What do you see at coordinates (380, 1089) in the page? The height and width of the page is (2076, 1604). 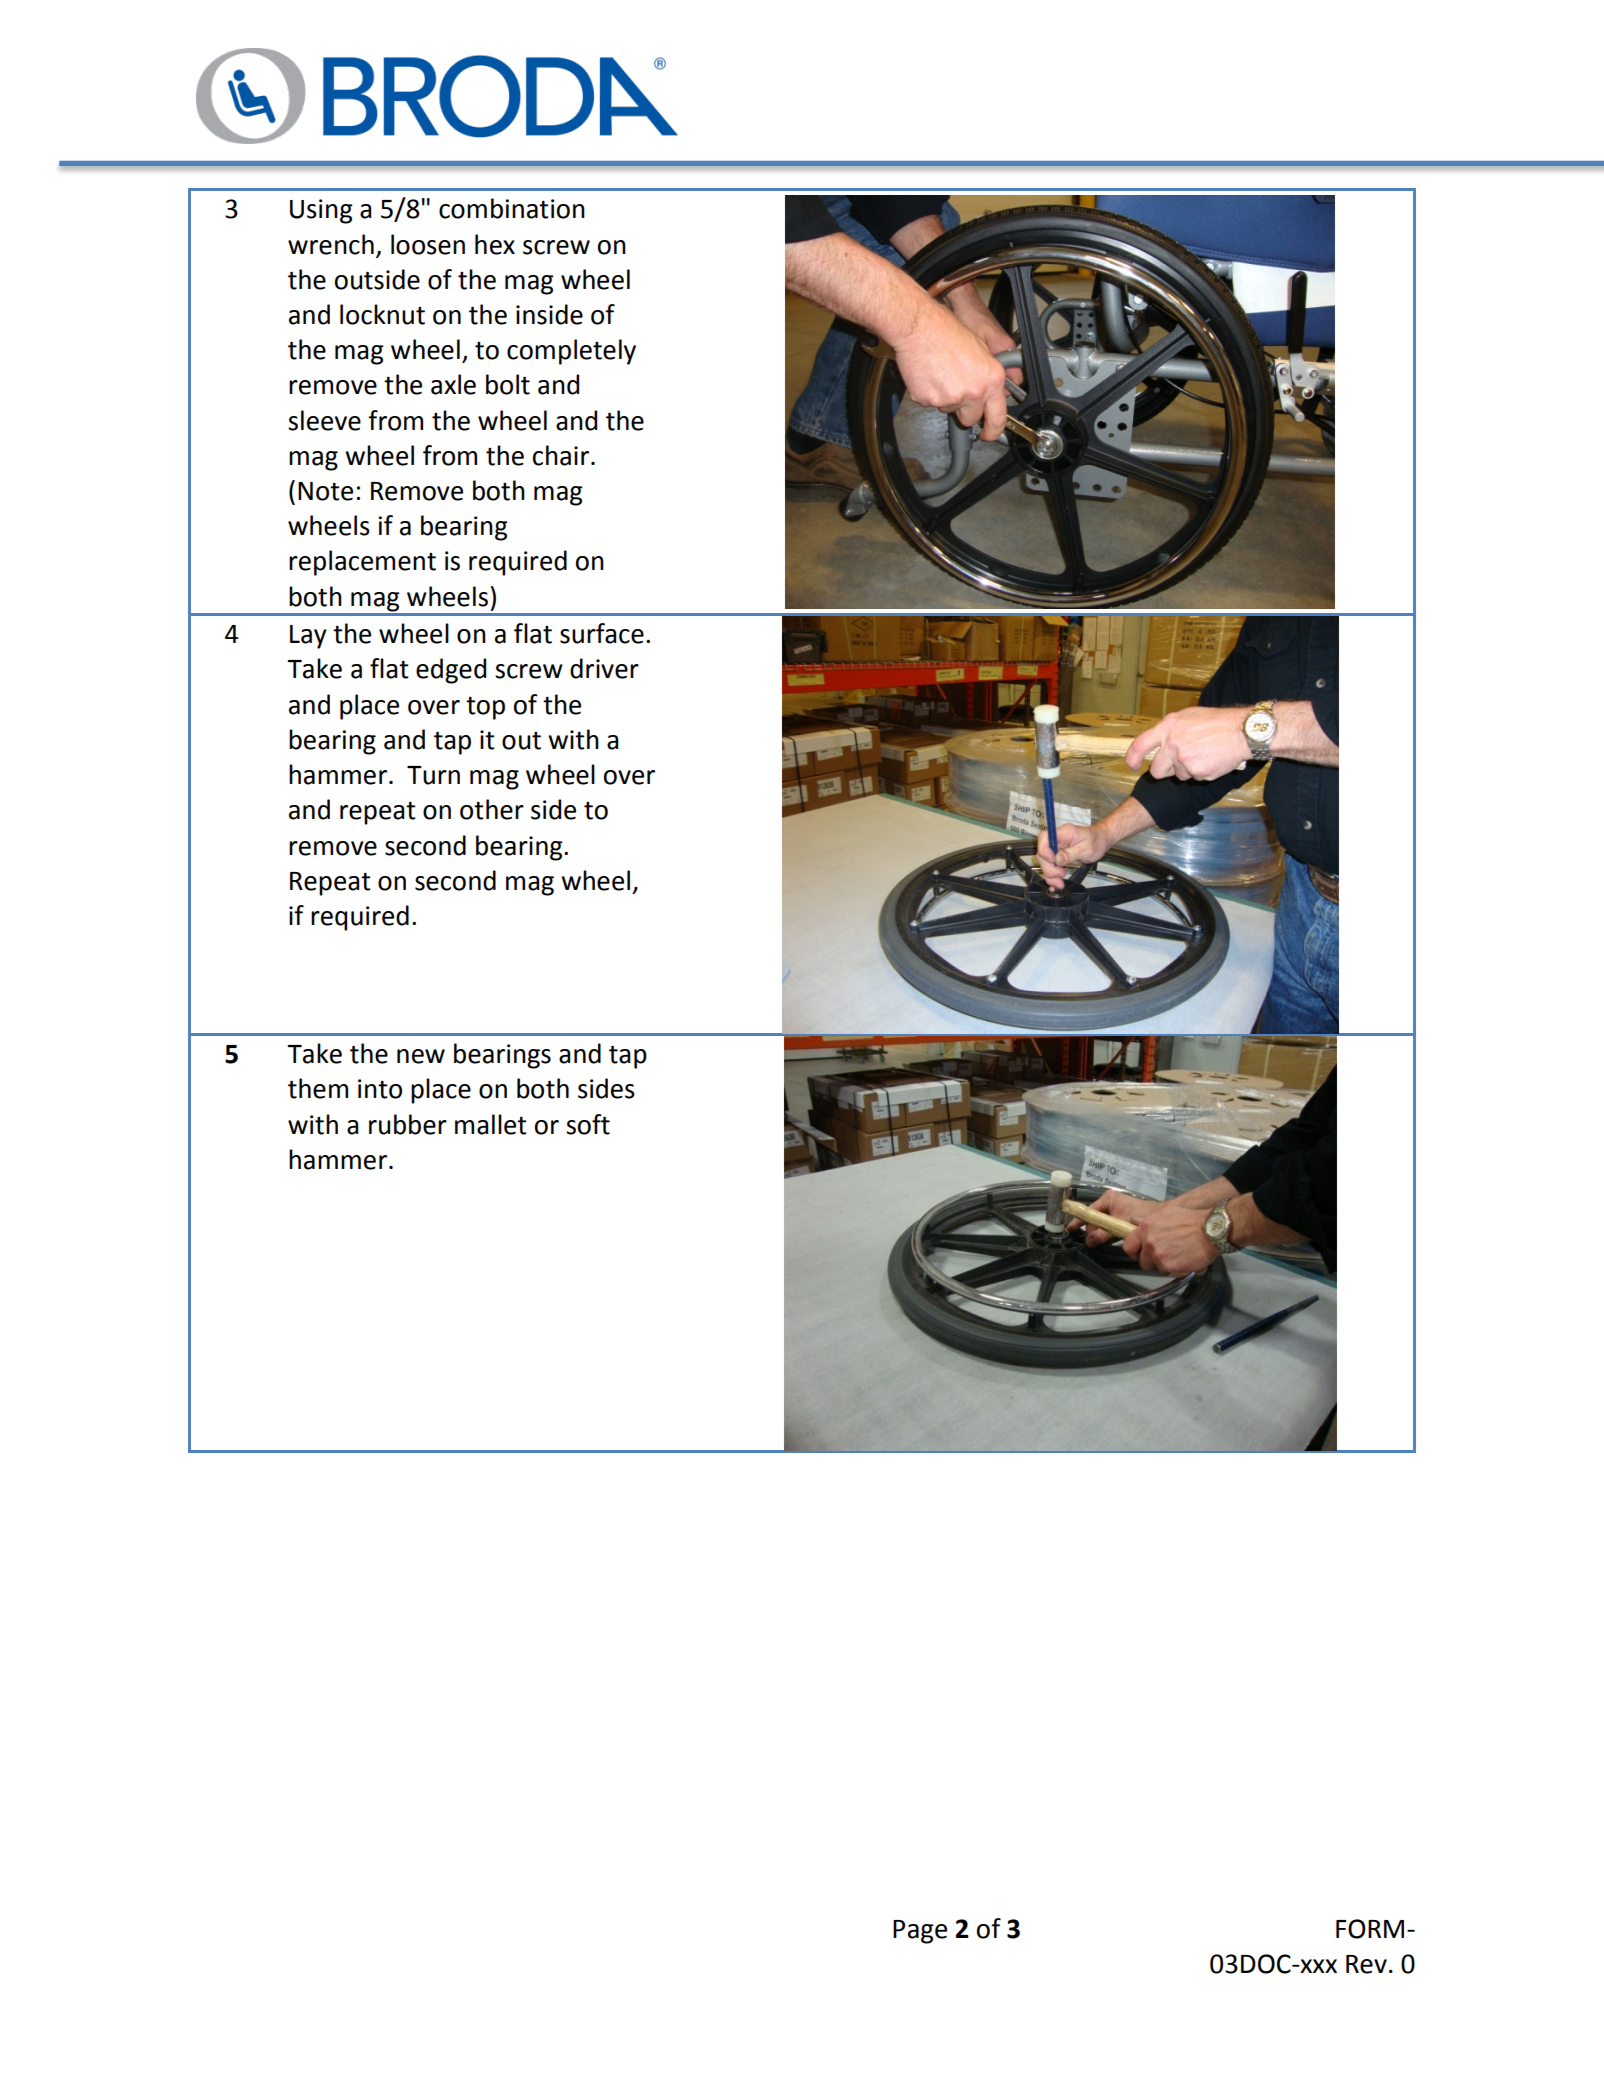 I see `into` at bounding box center [380, 1089].
